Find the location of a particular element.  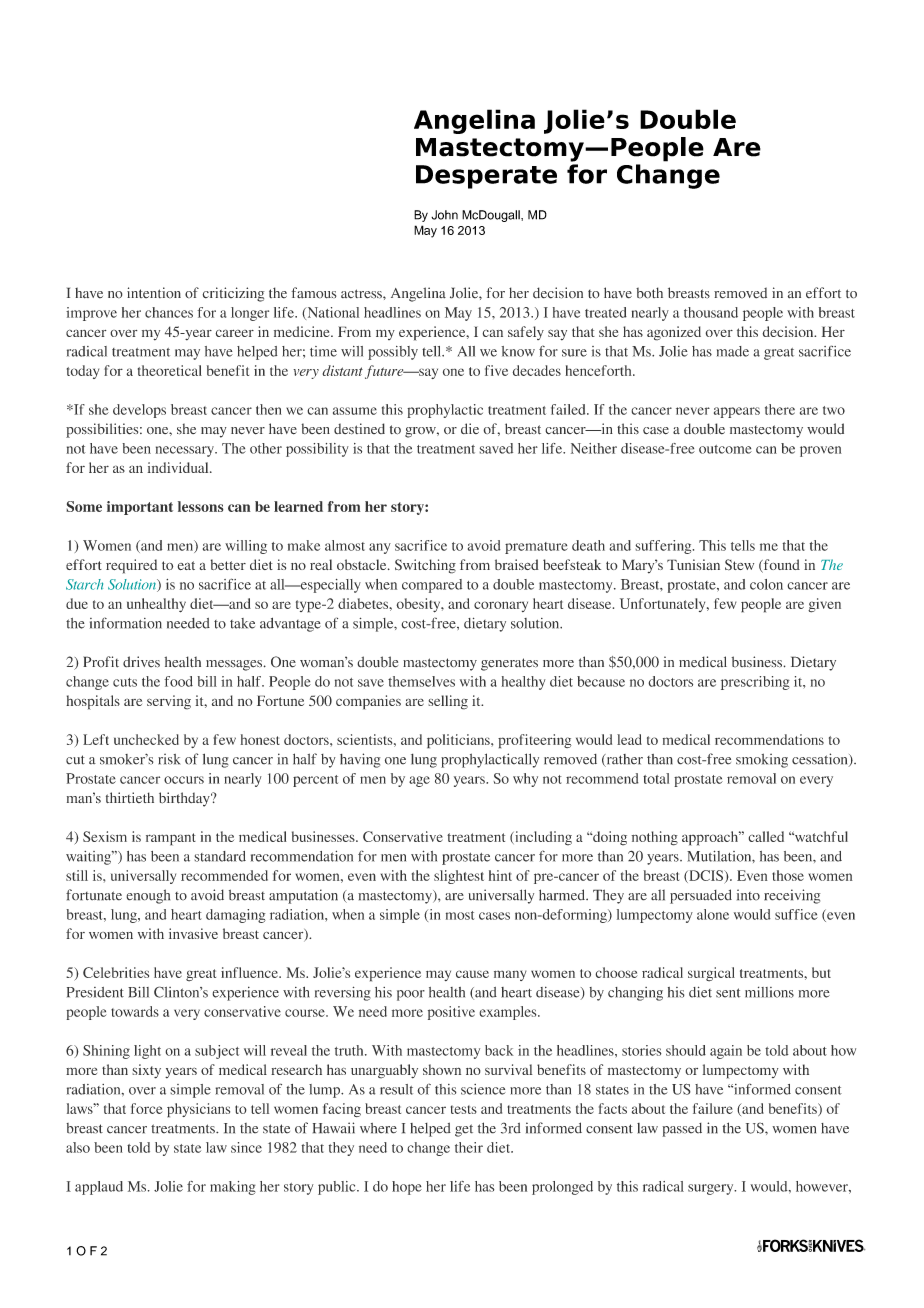

John is located at coordinates (444, 215).
